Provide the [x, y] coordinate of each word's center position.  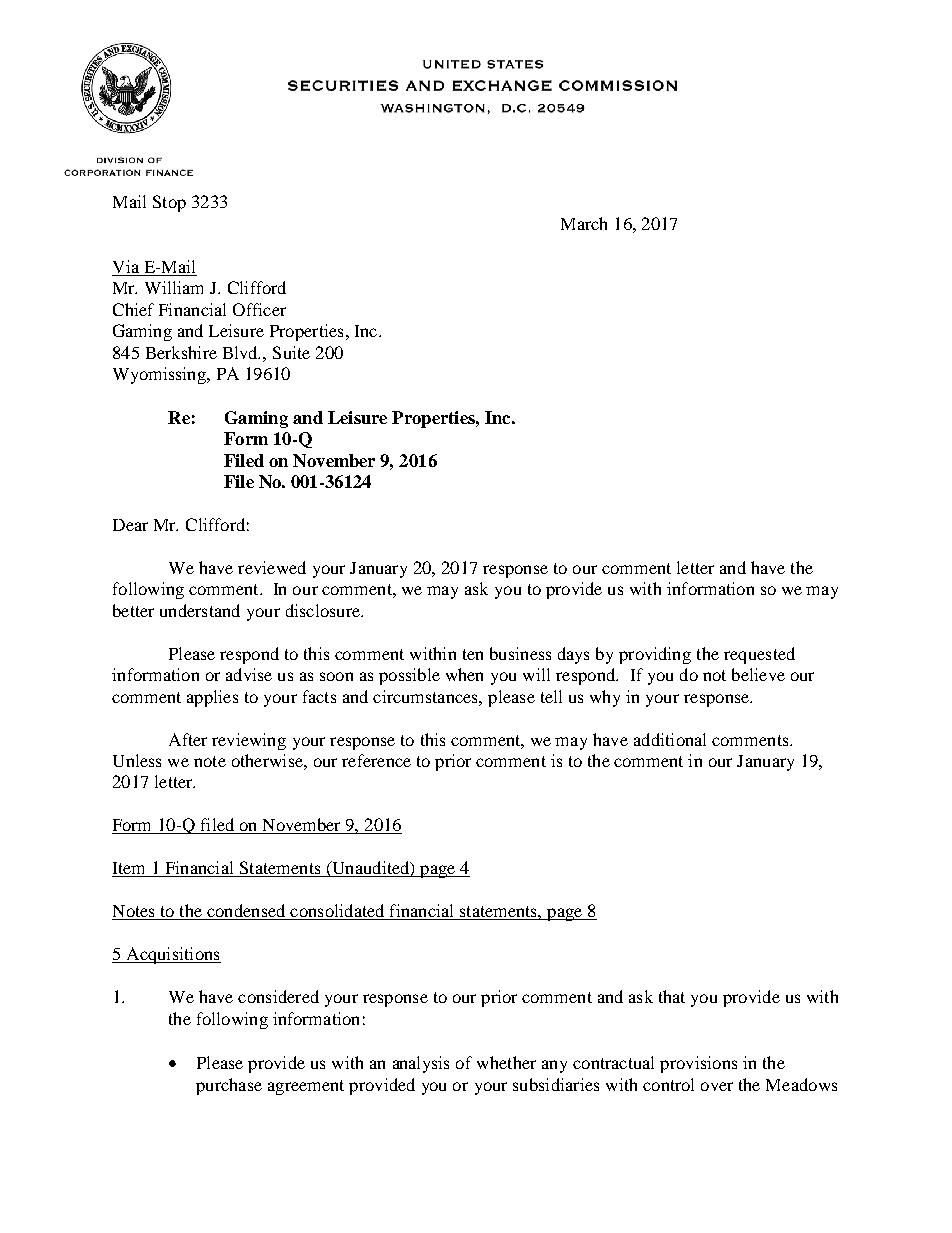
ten [473, 654]
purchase [229, 1086]
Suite [291, 352]
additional [670, 739]
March [584, 223]
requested [759, 655]
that [672, 996]
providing [655, 655]
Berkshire [181, 352]
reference [376, 760]
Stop [169, 203]
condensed [246, 912]
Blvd [241, 352]
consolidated [337, 912]
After [188, 739]
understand [200, 610]
